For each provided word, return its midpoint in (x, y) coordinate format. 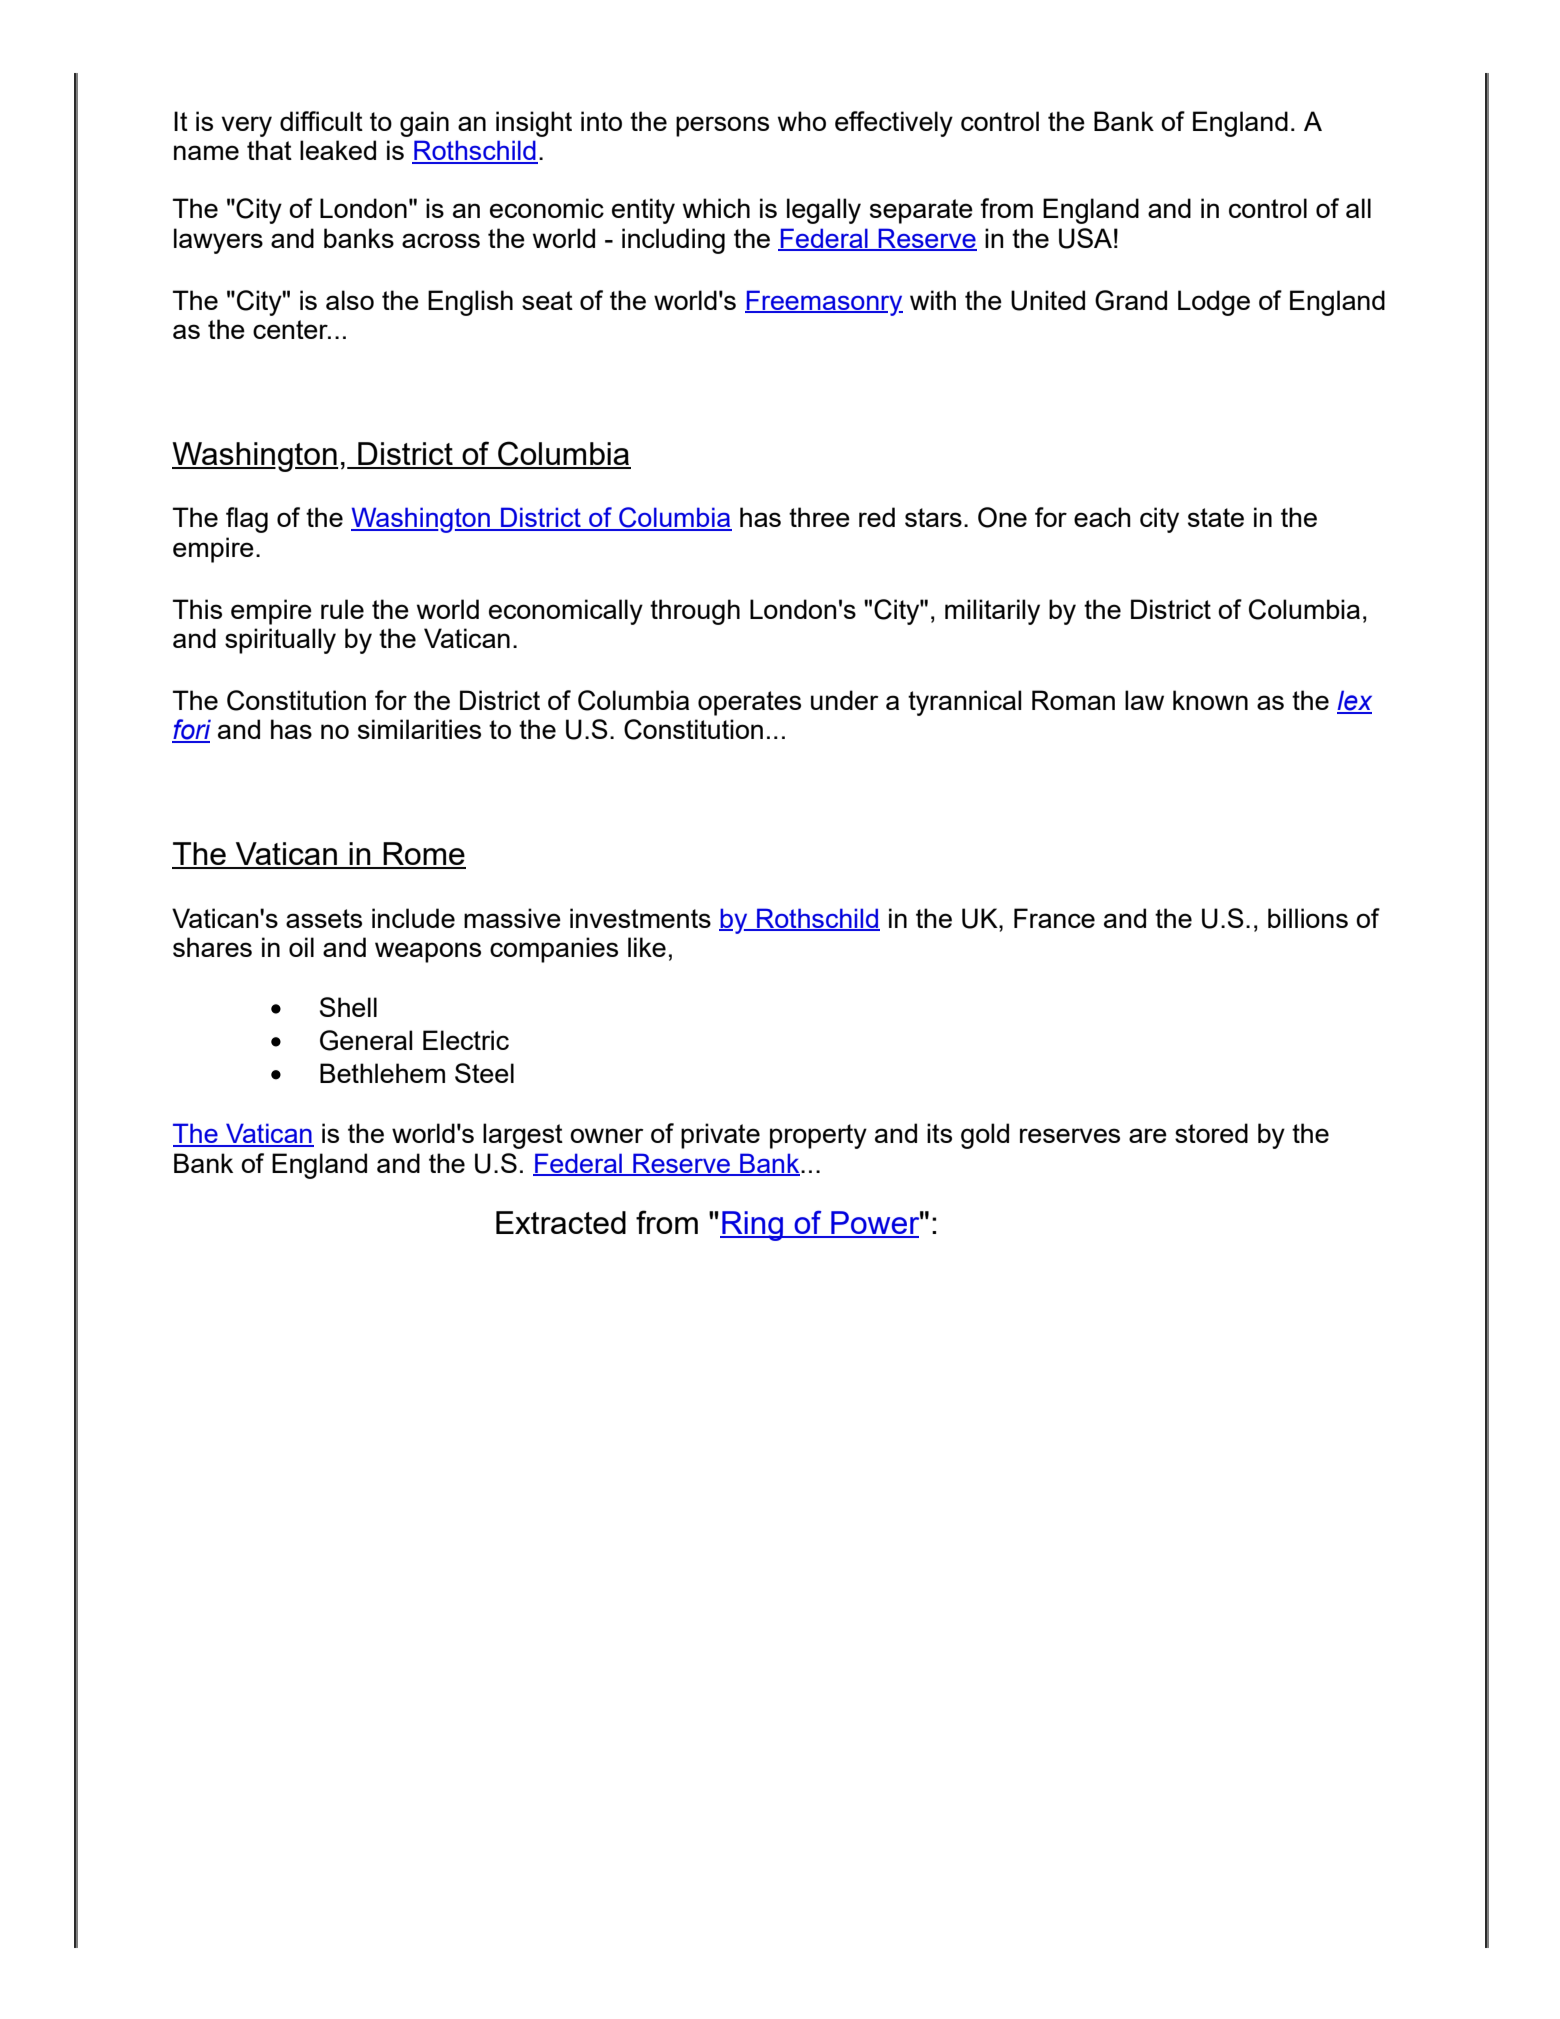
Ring (753, 1226)
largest (523, 1136)
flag (247, 520)
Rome (423, 855)
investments (640, 918)
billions (1308, 918)
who (802, 121)
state (1216, 517)
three (819, 517)
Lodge (1214, 303)
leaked (338, 150)
